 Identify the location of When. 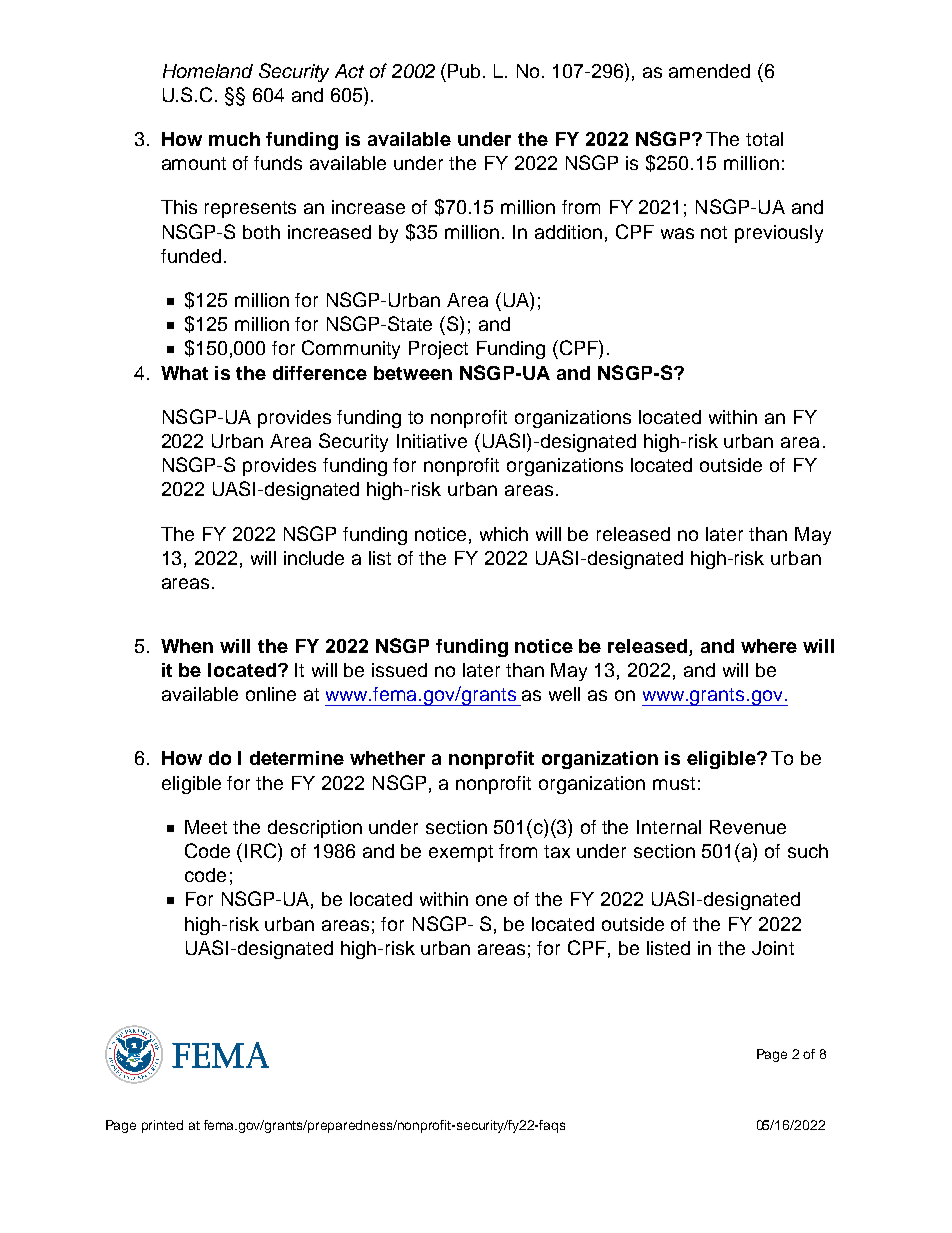
(187, 646).
